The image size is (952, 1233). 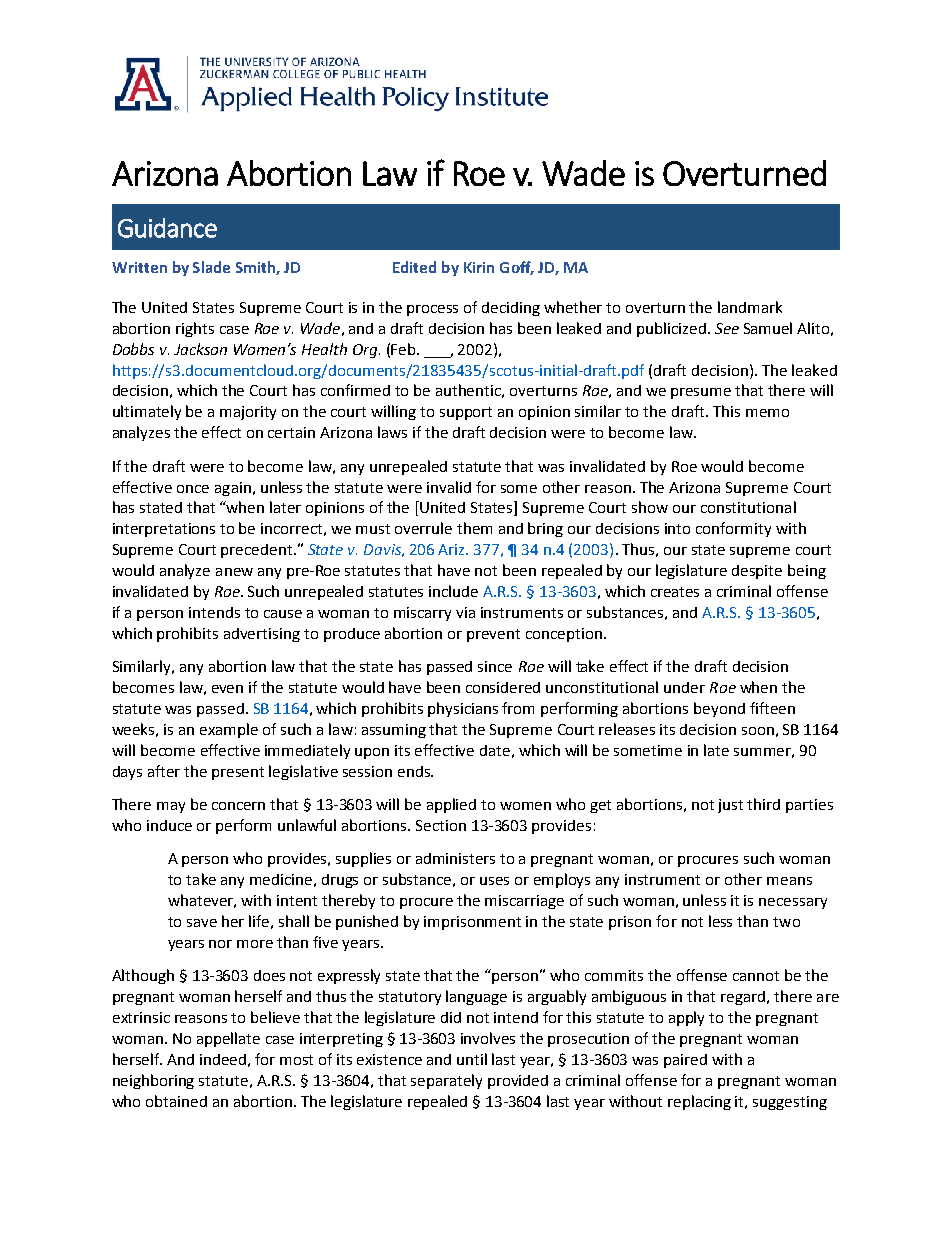 I want to click on under, so click(x=684, y=687).
